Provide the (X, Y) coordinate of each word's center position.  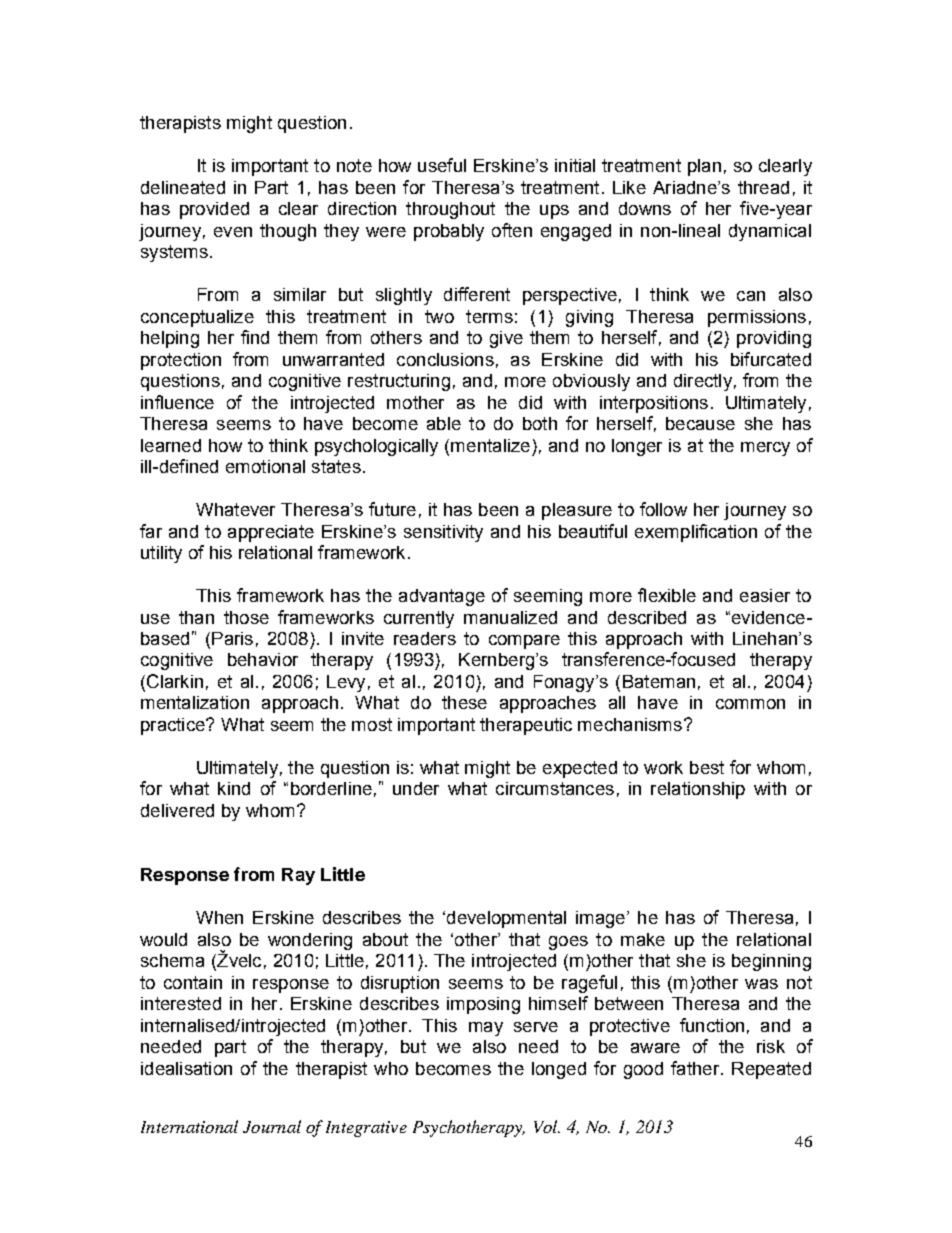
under (416, 788)
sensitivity (443, 533)
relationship (698, 790)
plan (704, 167)
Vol (547, 1126)
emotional (265, 466)
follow (663, 509)
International (189, 1126)
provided (214, 210)
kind (234, 788)
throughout (450, 210)
